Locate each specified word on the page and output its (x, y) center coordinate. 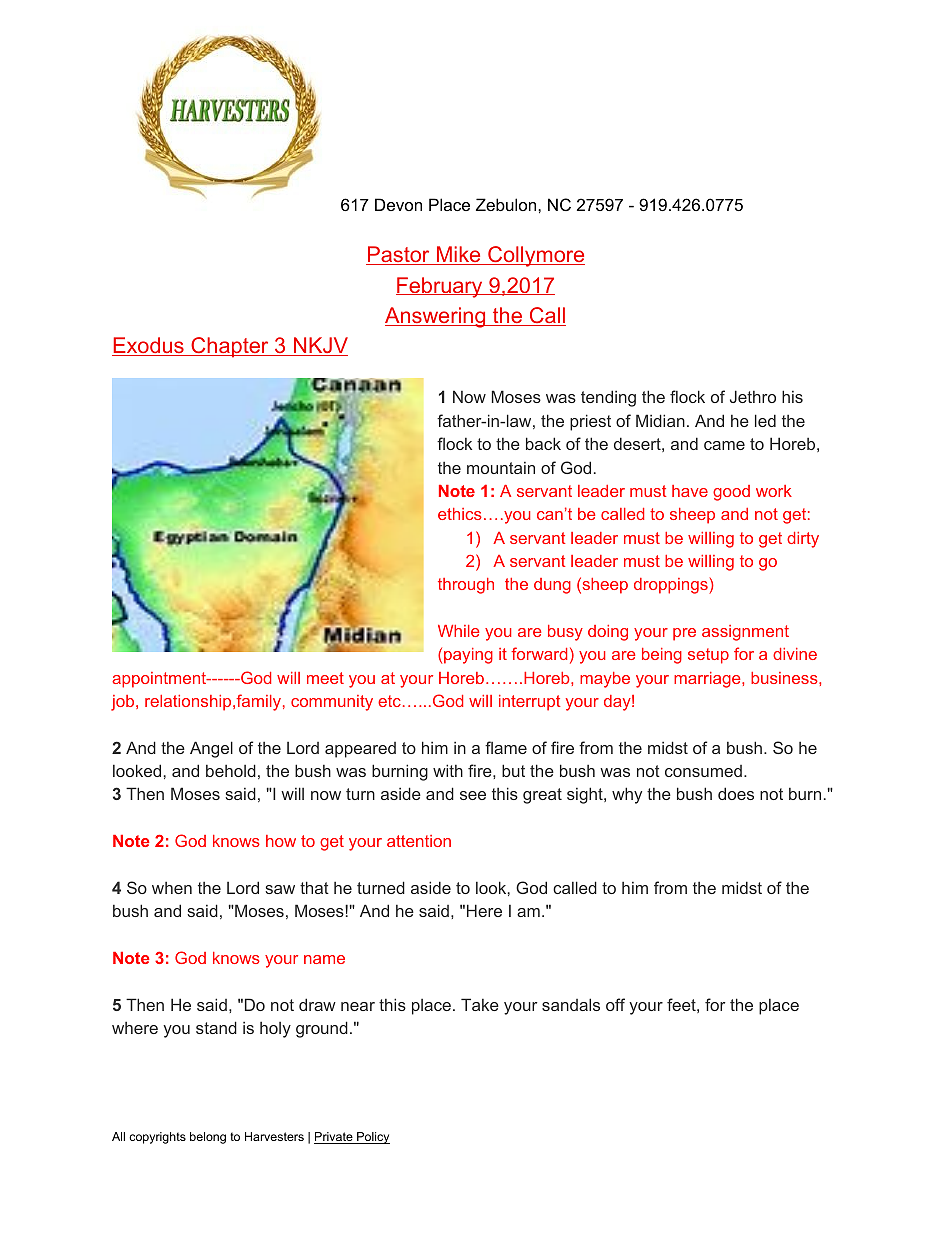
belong (208, 1138)
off (615, 1004)
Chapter (230, 347)
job (124, 703)
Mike (458, 255)
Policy (372, 1138)
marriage (708, 680)
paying (468, 656)
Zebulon (507, 204)
